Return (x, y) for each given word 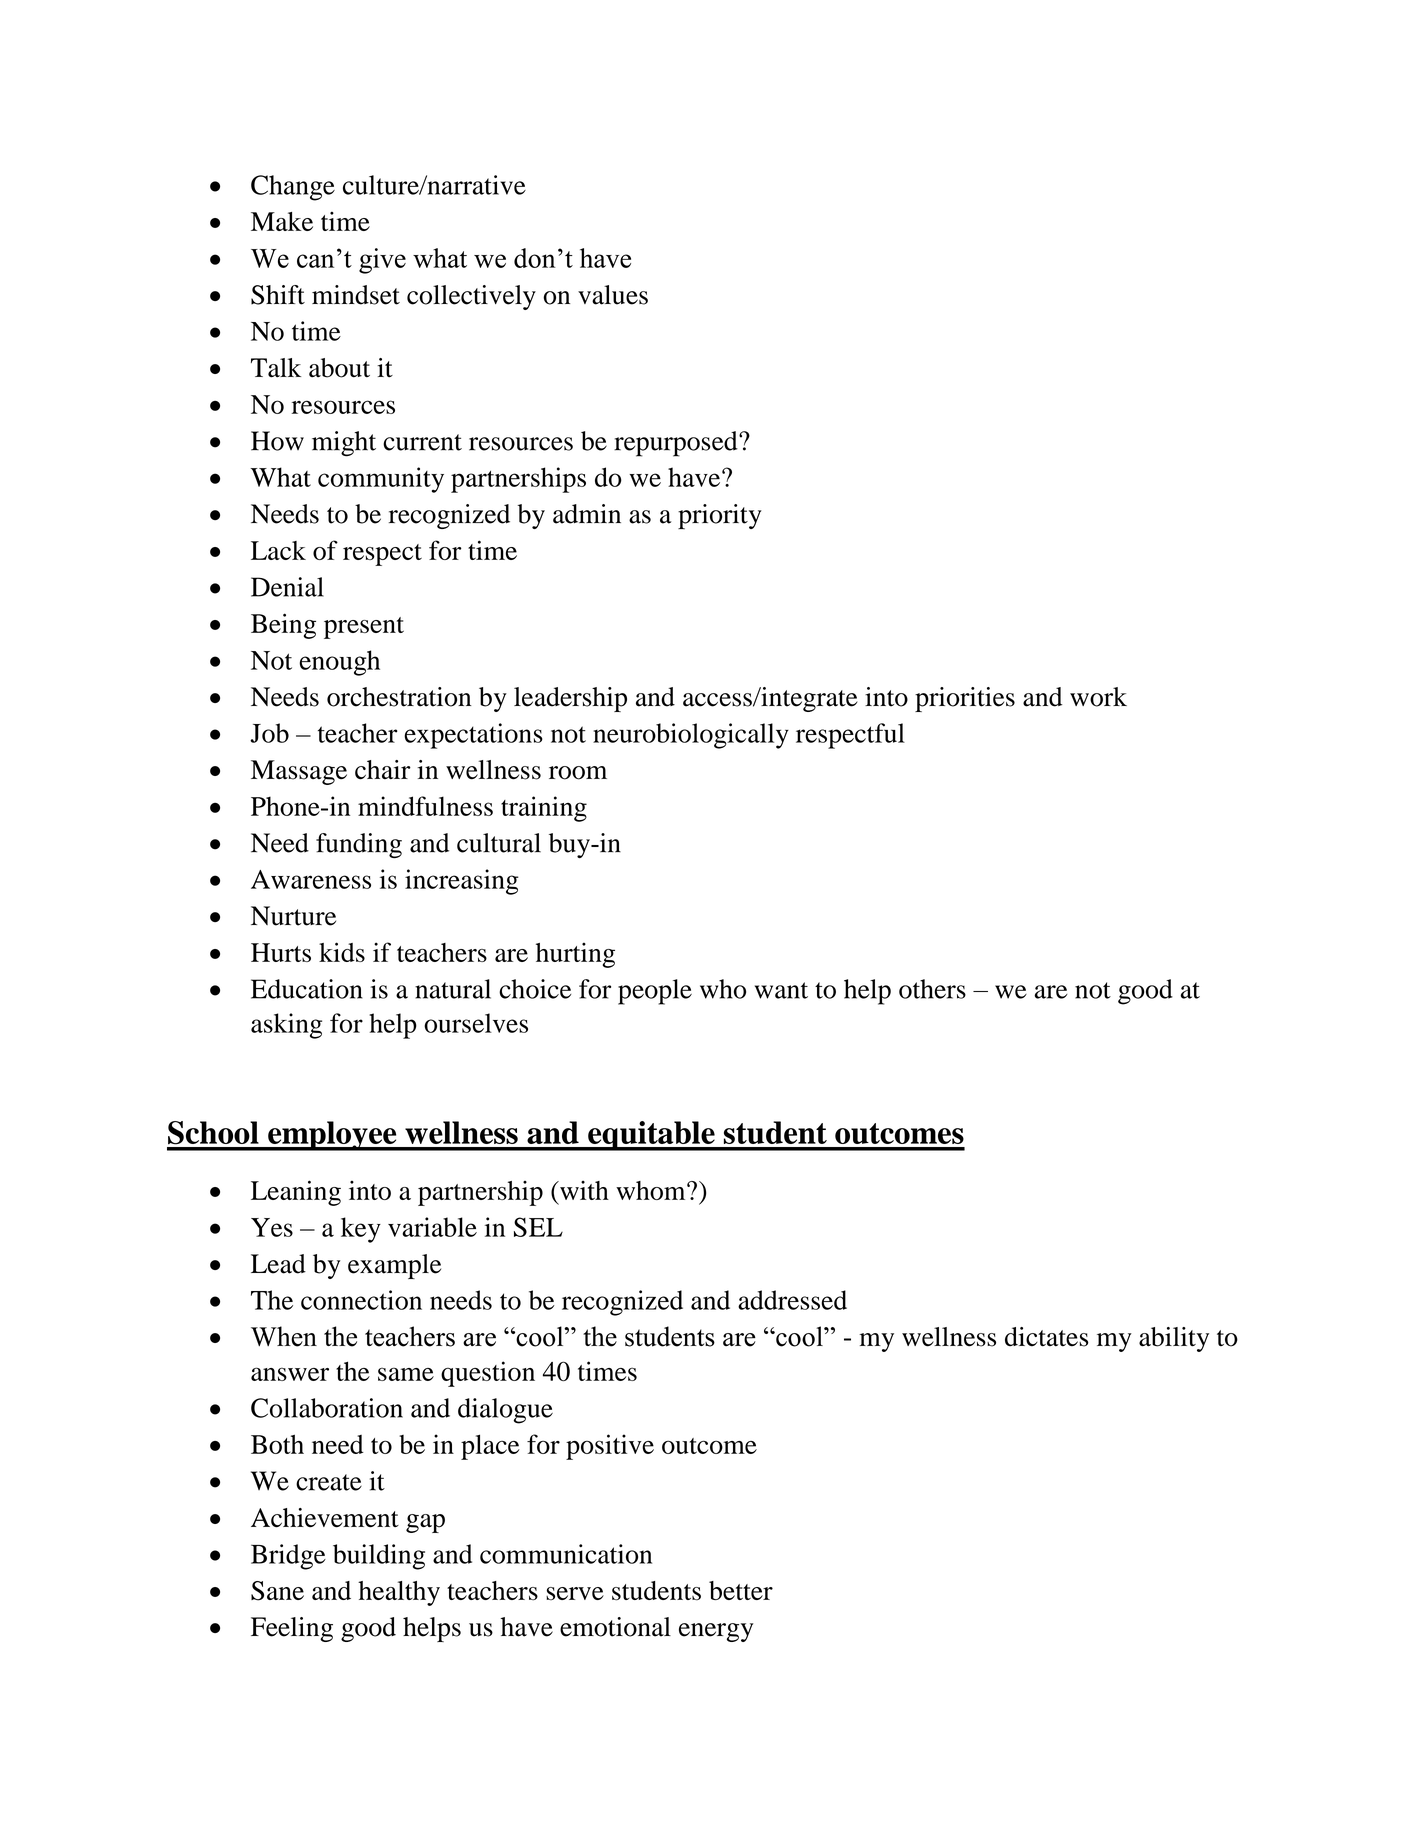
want (781, 990)
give (382, 261)
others (932, 989)
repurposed (677, 444)
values (613, 295)
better (741, 1590)
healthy (399, 1593)
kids (342, 952)
